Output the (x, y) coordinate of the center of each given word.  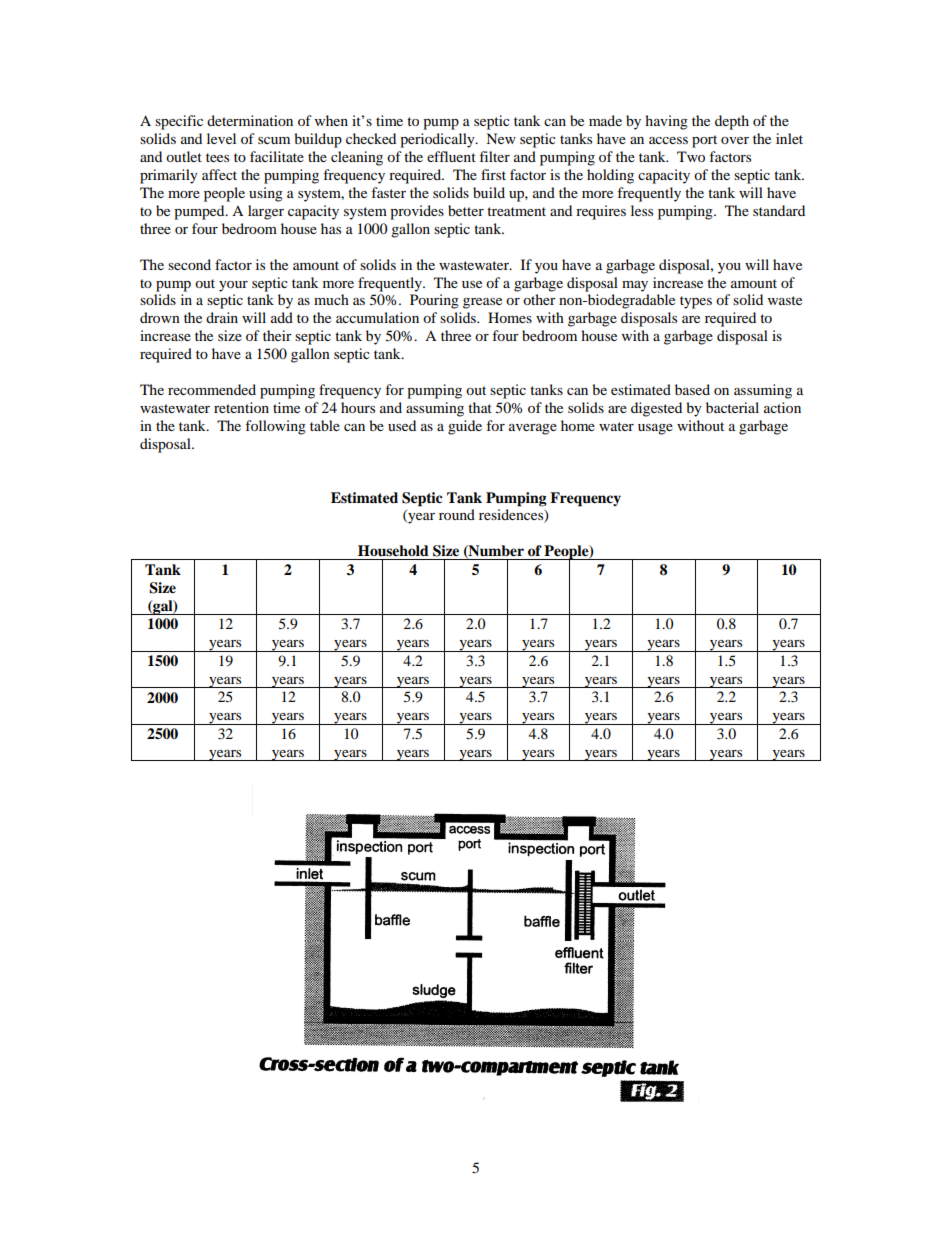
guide (465, 427)
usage (655, 429)
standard (779, 210)
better (466, 210)
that (480, 407)
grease (482, 303)
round (457, 514)
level (221, 138)
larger (266, 212)
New (501, 138)
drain (222, 317)
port (704, 141)
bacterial (732, 407)
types (696, 302)
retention (241, 407)
